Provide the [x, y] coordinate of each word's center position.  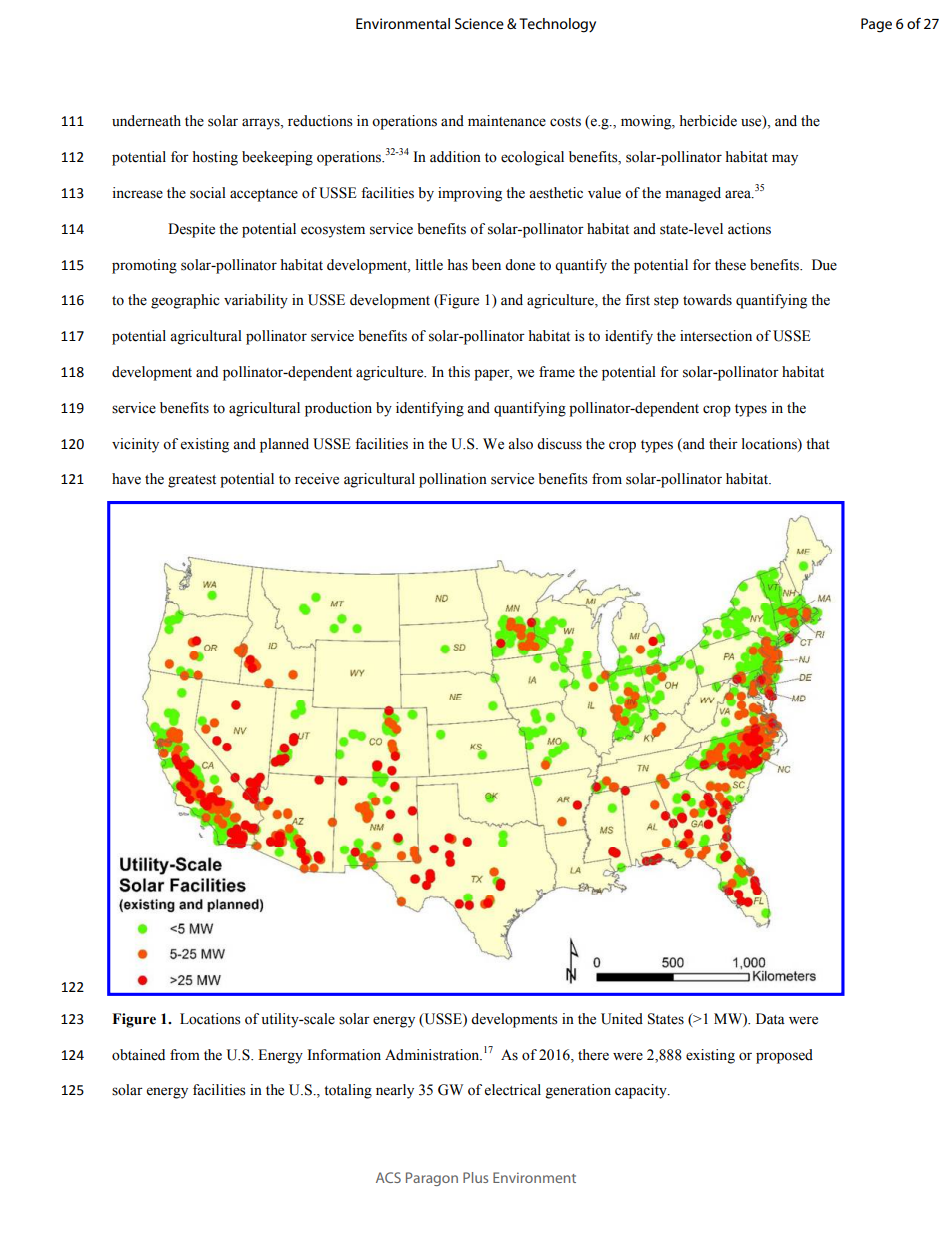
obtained [138, 1055]
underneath [146, 121]
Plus [475, 1177]
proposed [784, 1056]
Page [876, 25]
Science [479, 23]
